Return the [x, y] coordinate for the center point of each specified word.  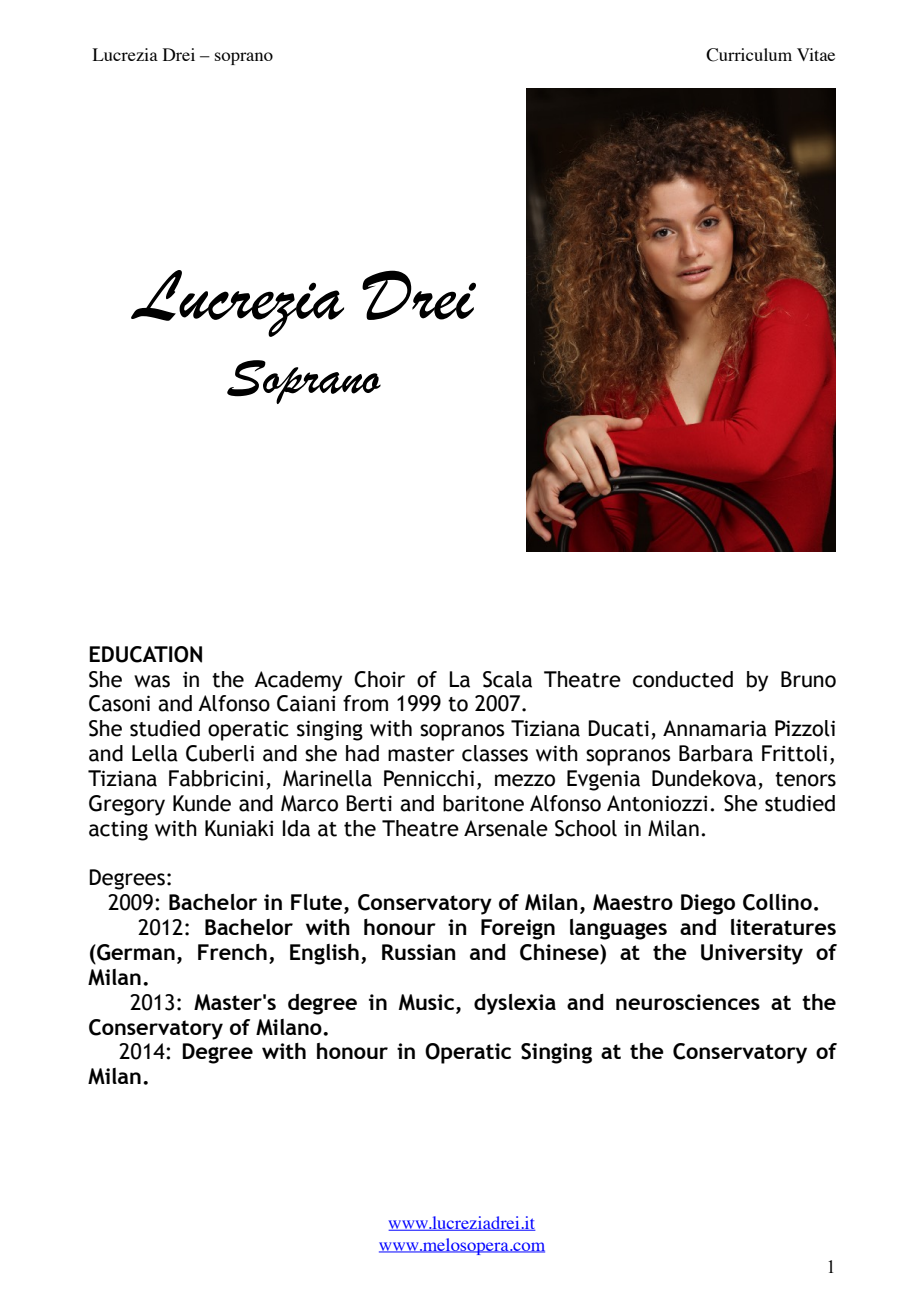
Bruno [808, 679]
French [232, 952]
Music [428, 1002]
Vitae [816, 54]
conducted [683, 679]
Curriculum [749, 55]
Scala [507, 679]
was [152, 681]
